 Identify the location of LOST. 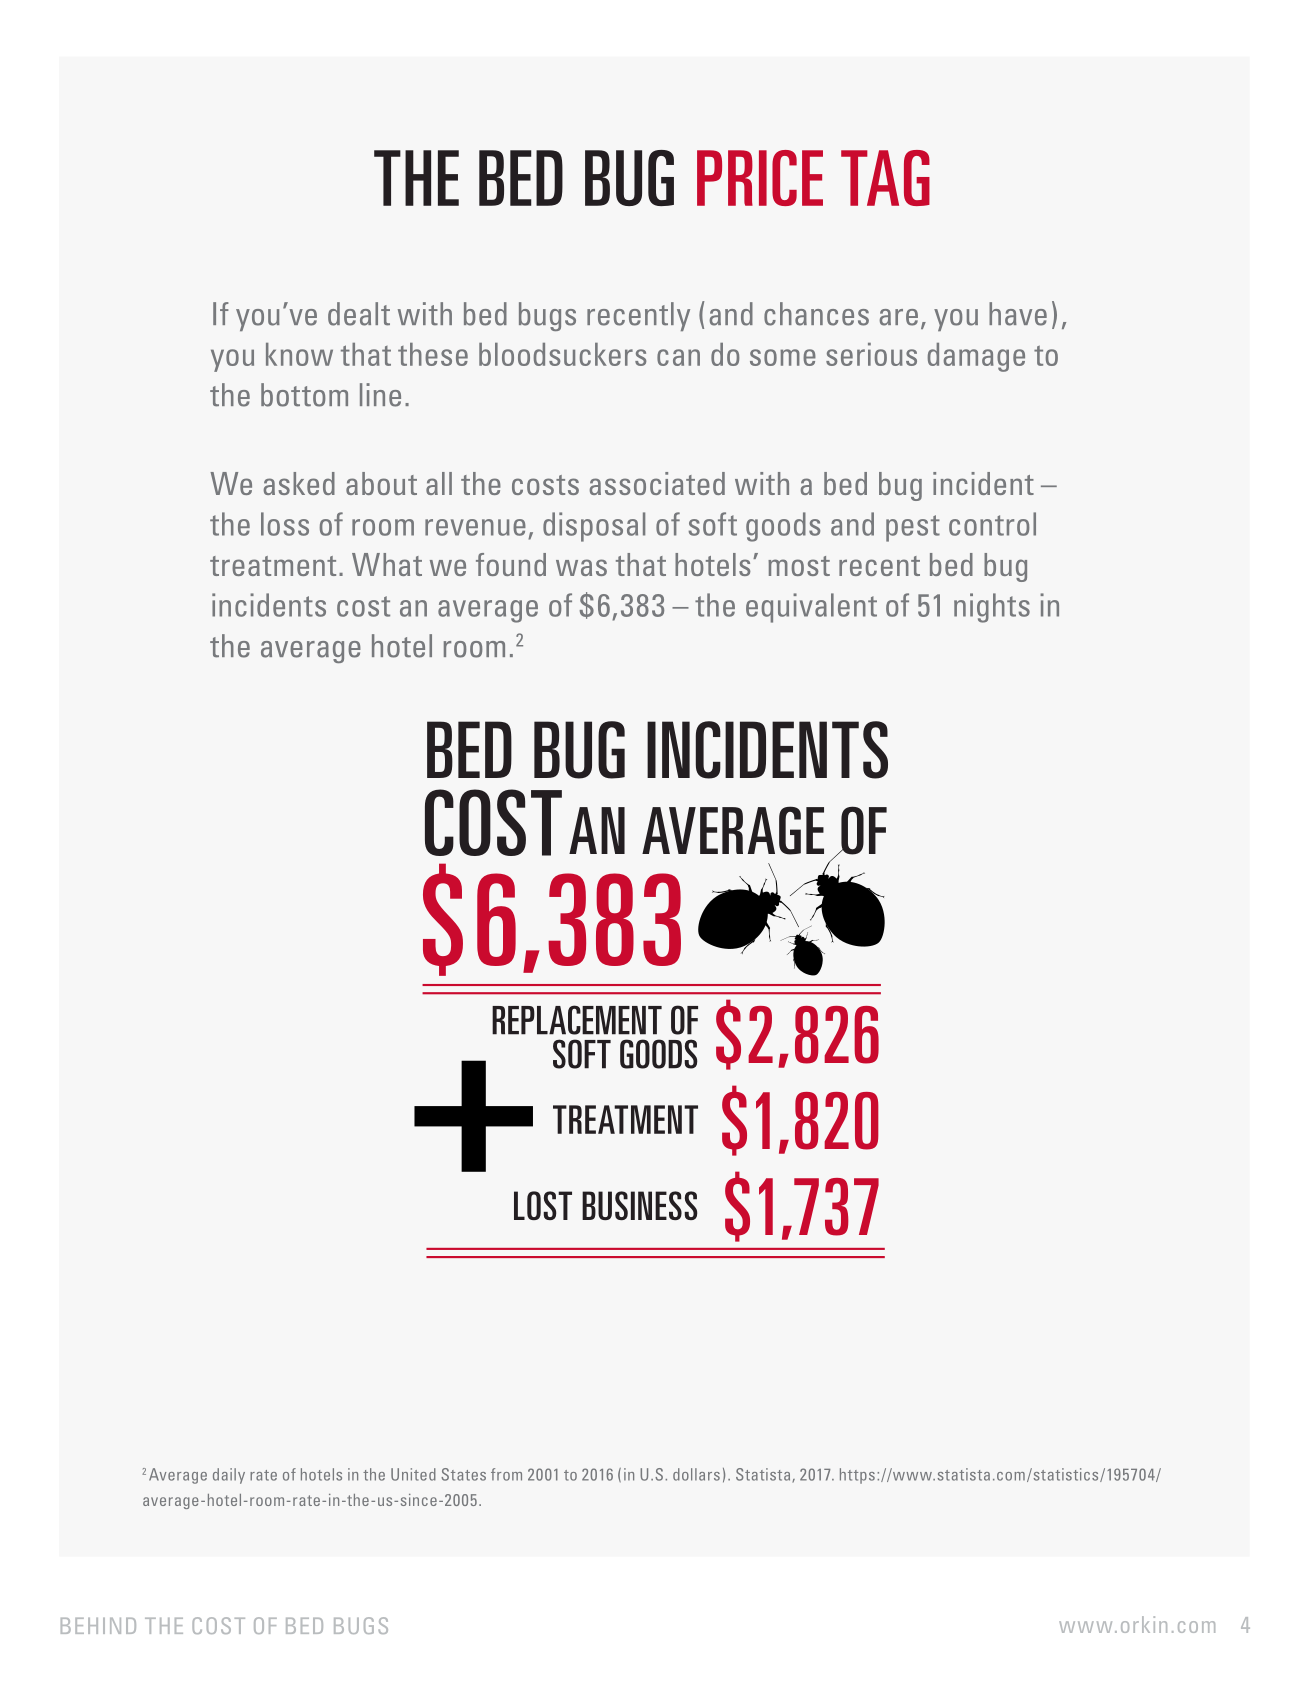
(543, 1205).
